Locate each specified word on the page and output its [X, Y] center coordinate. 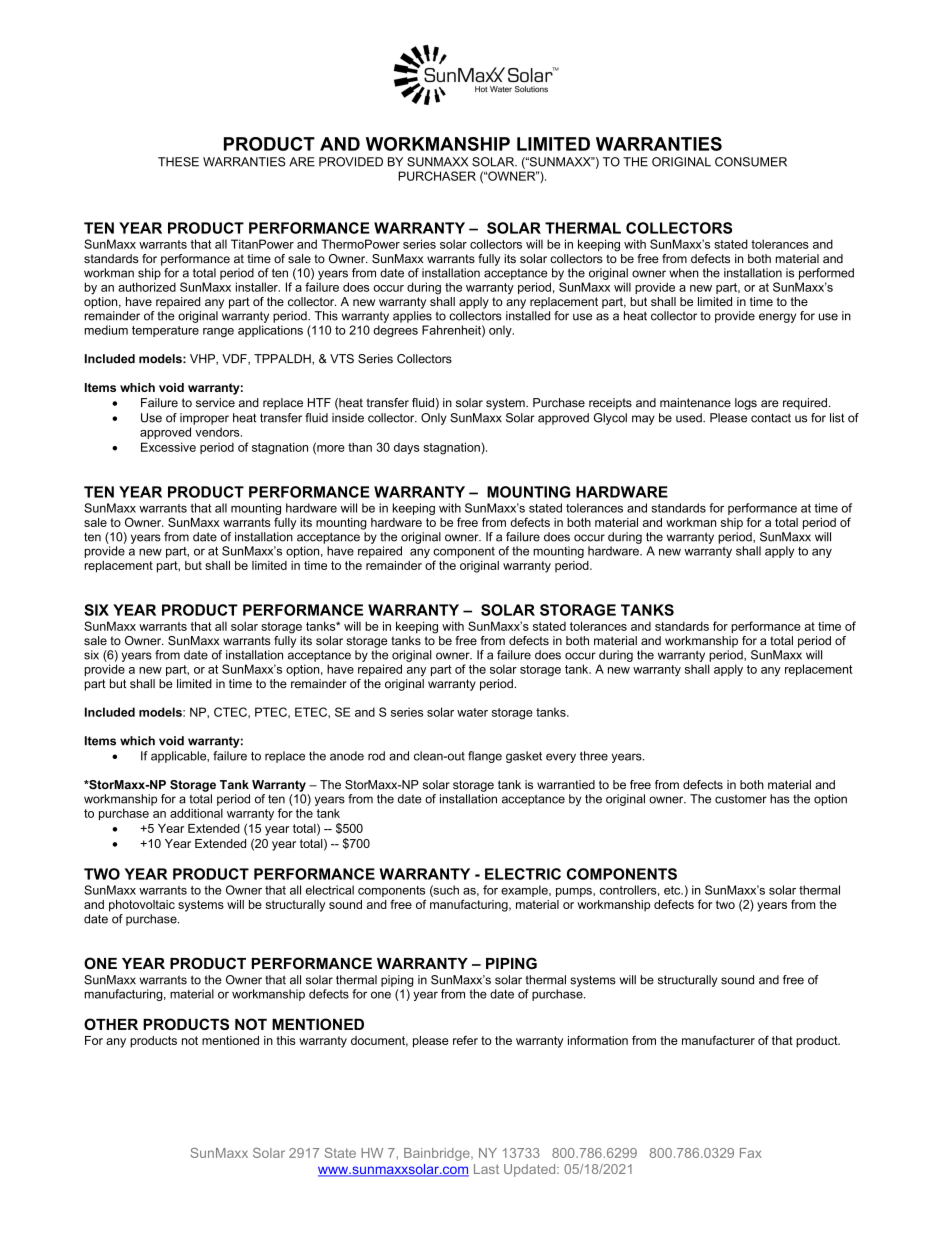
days [407, 449]
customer [741, 799]
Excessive [168, 447]
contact [771, 418]
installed [528, 316]
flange [485, 757]
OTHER [111, 1024]
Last [486, 1169]
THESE [178, 162]
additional [196, 813]
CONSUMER [751, 162]
